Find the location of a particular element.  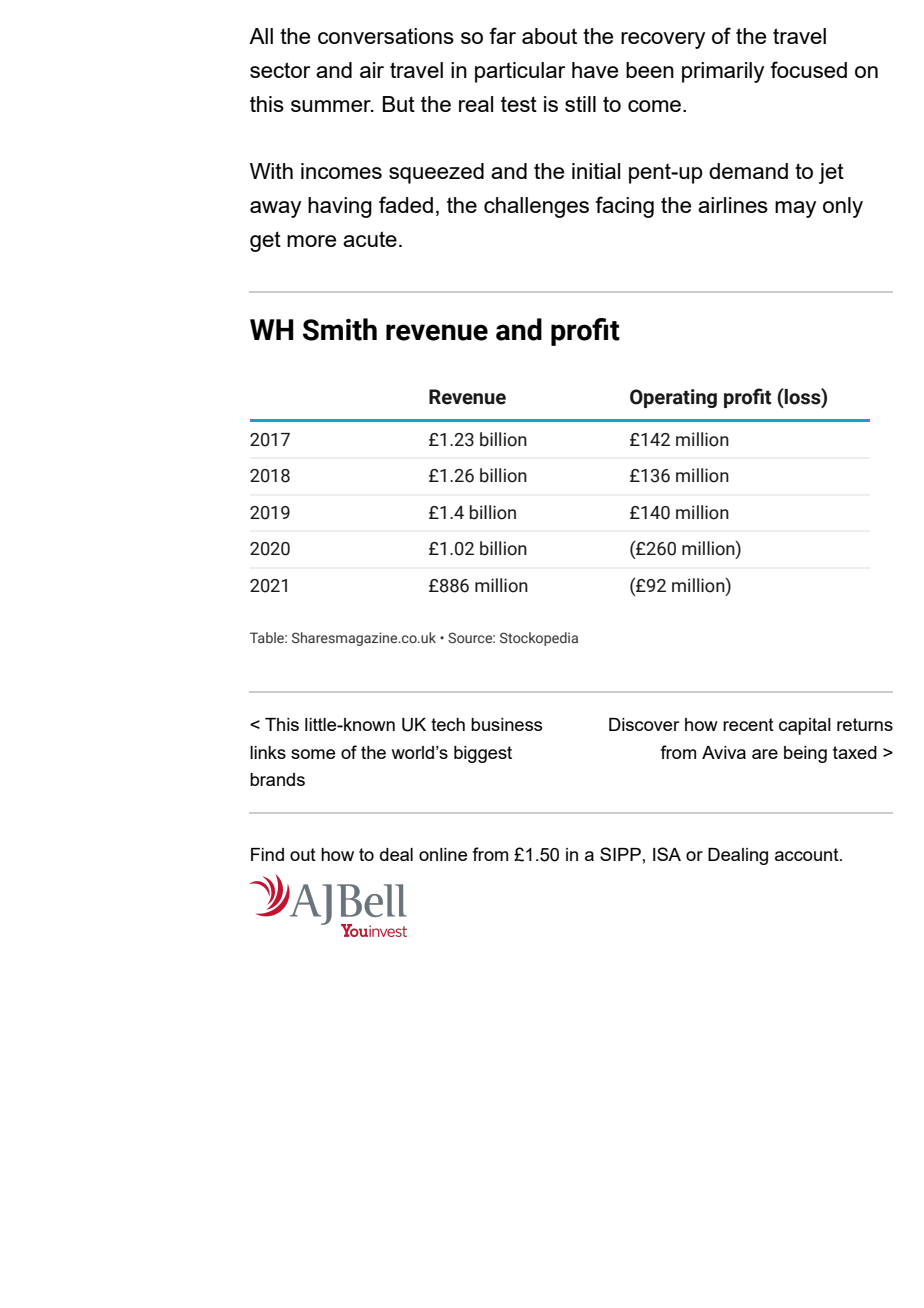

Smith is located at coordinates (340, 329).
